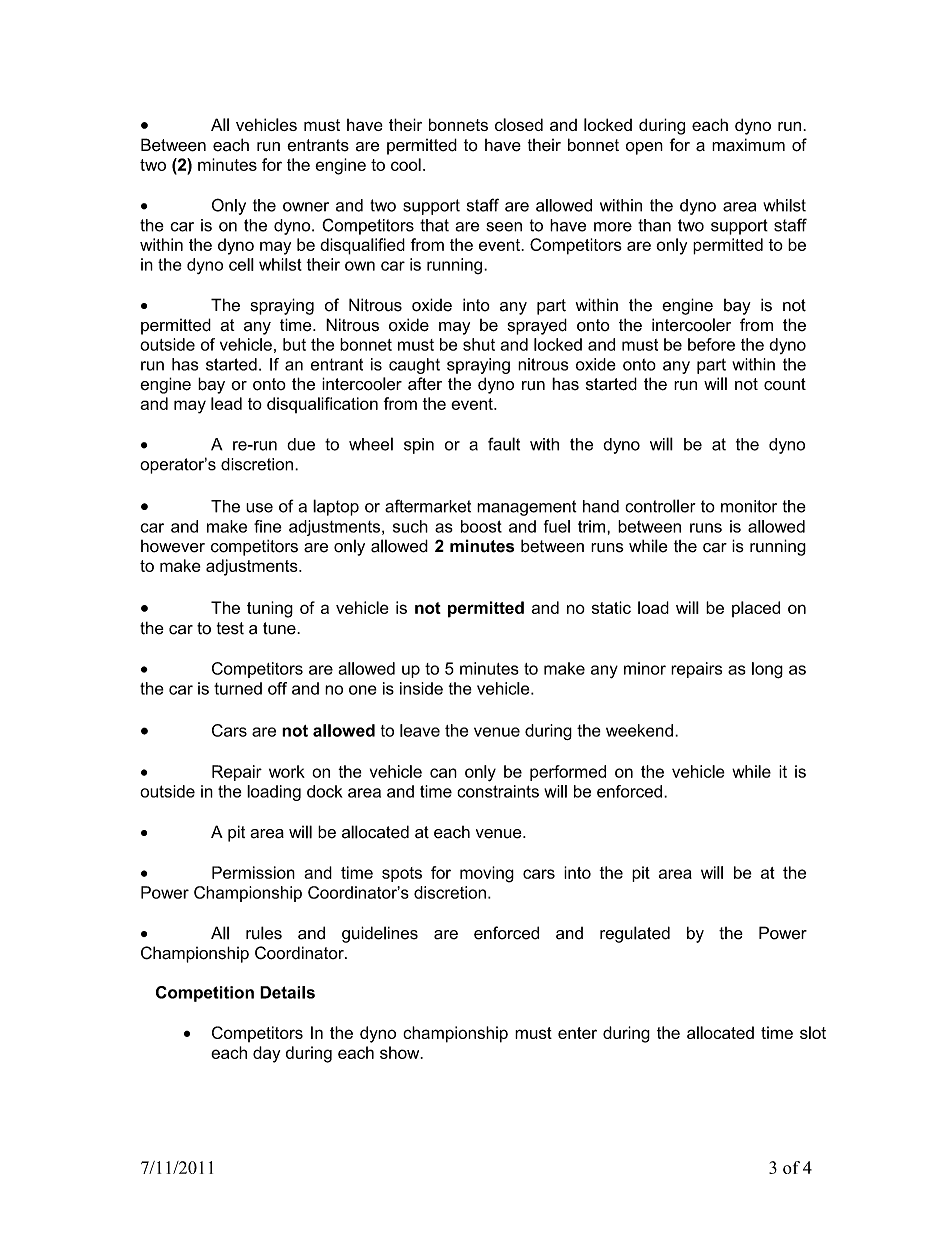 This screenshot has height=1233, width=952. I want to click on day, so click(267, 1054).
